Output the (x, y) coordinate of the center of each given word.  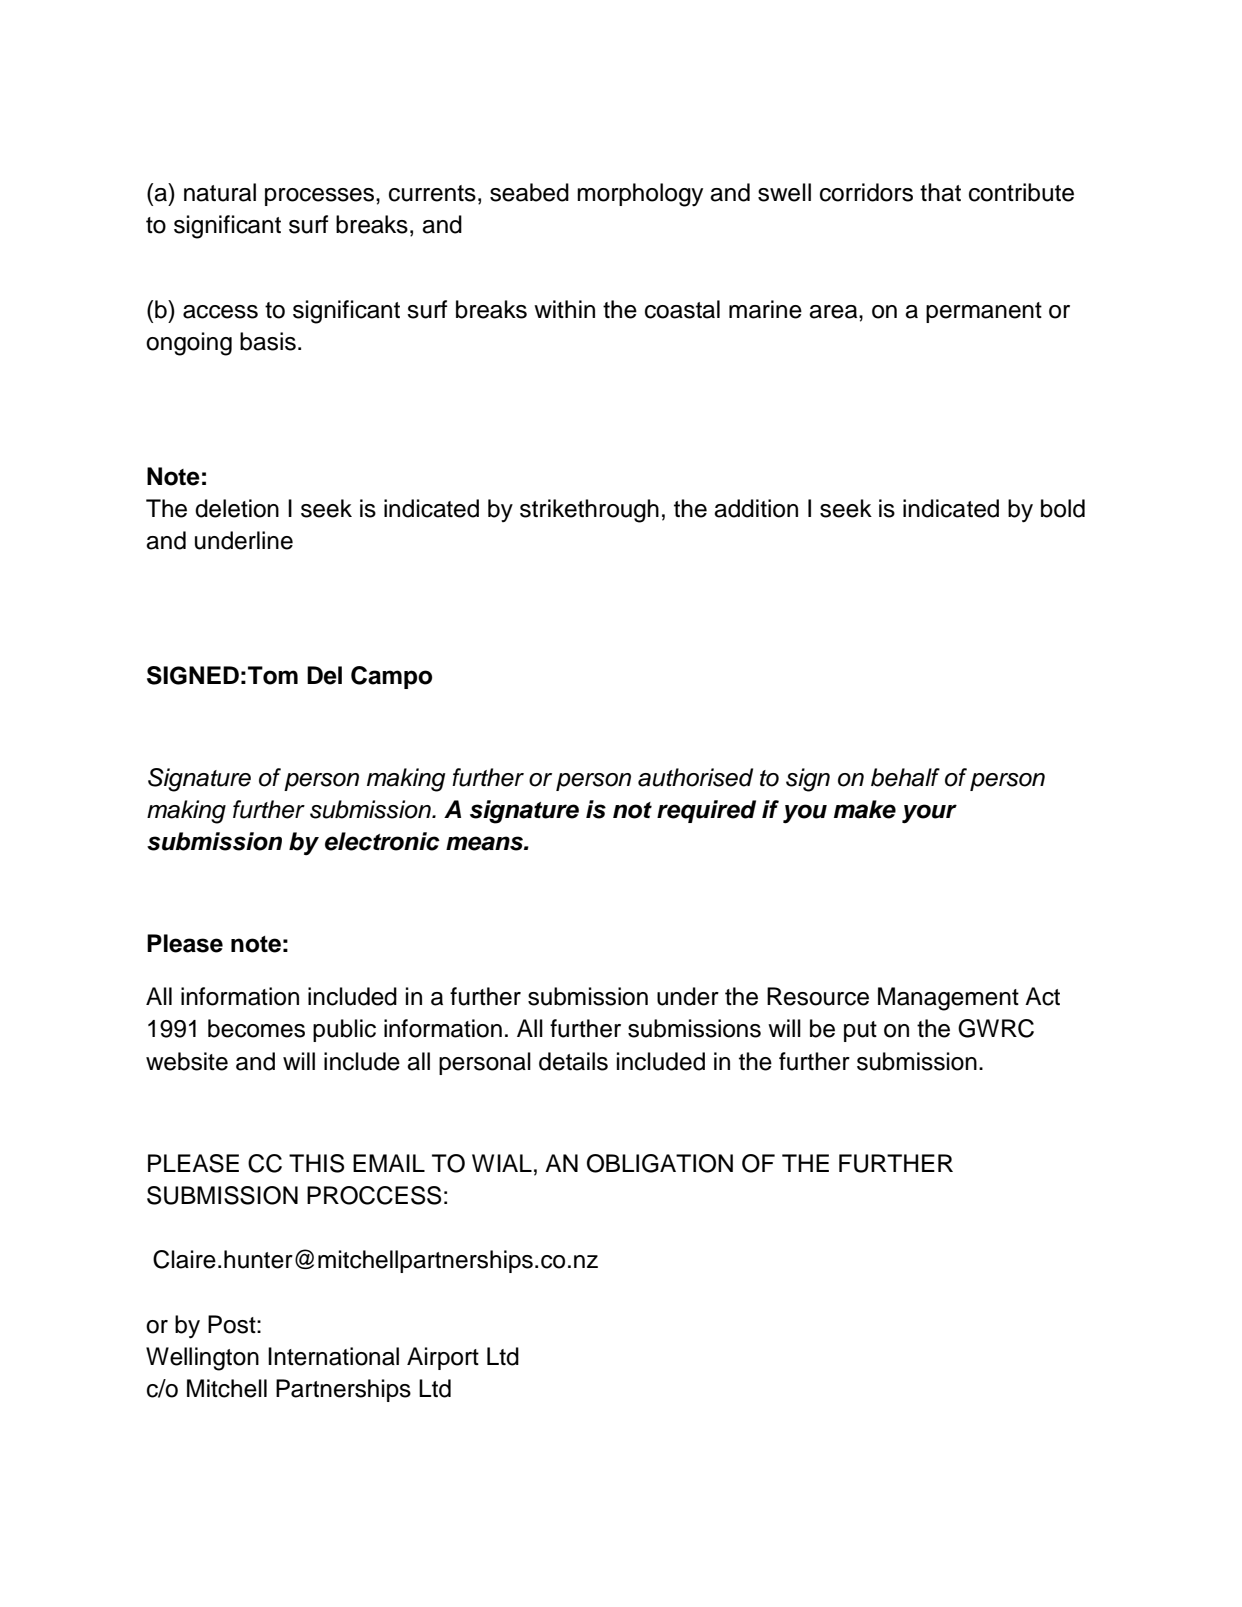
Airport (443, 1358)
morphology (640, 195)
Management (948, 999)
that (940, 192)
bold (1063, 508)
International (333, 1356)
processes (321, 197)
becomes (256, 1028)
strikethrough (589, 511)
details (573, 1061)
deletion (237, 508)
